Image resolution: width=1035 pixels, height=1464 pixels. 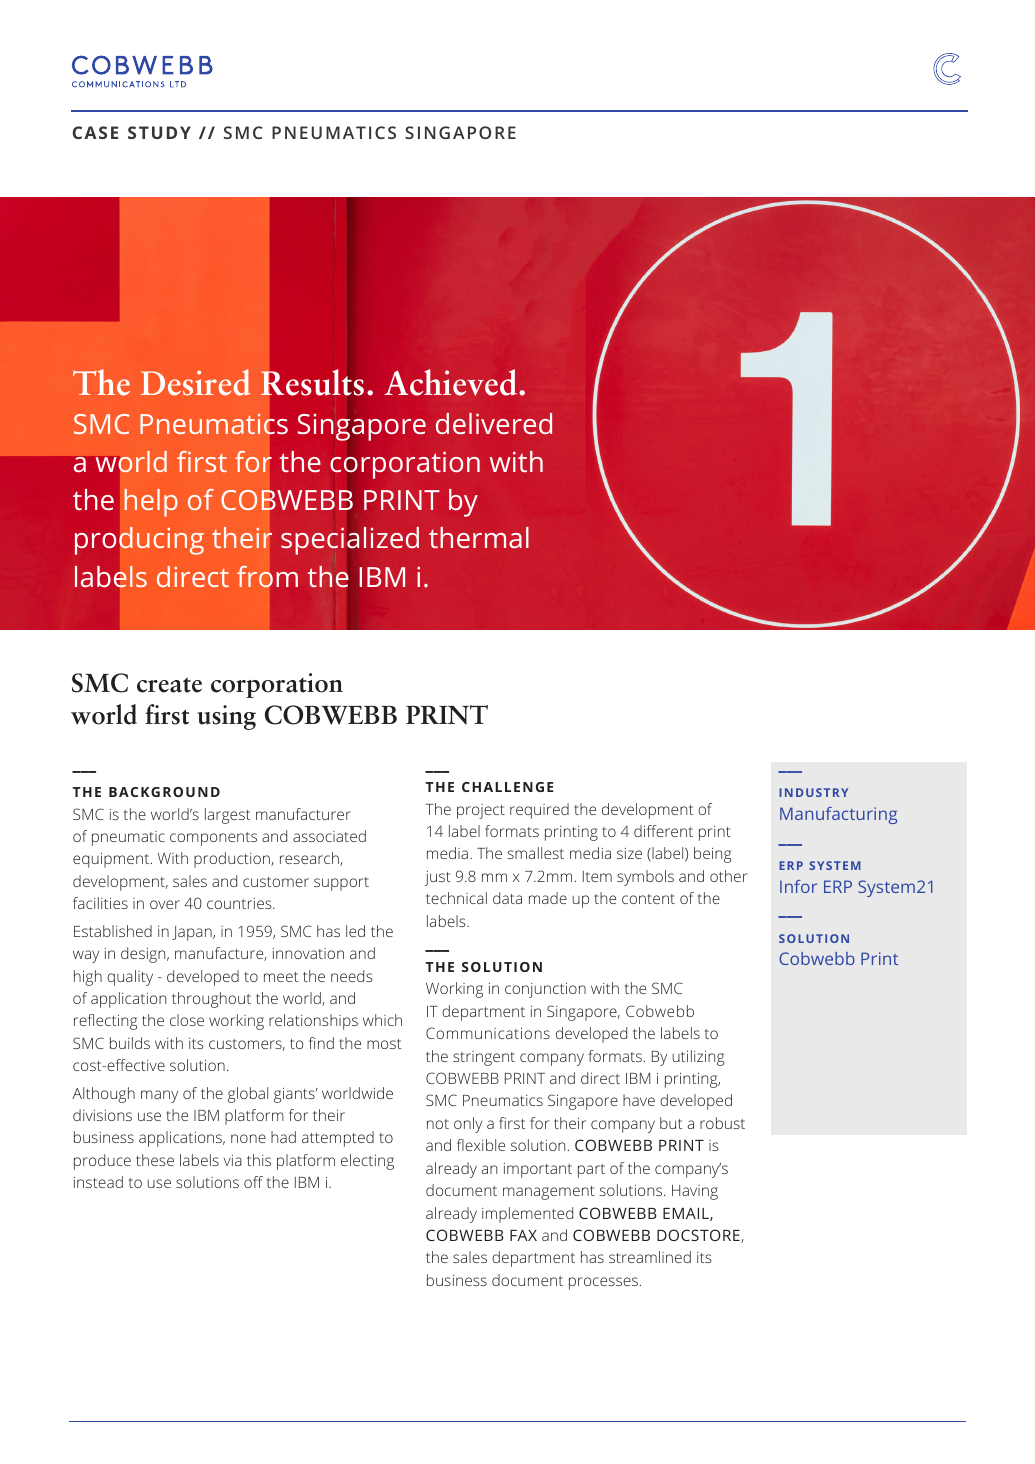 What do you see at coordinates (159, 132) in the screenshot?
I see `STUDY` at bounding box center [159, 132].
